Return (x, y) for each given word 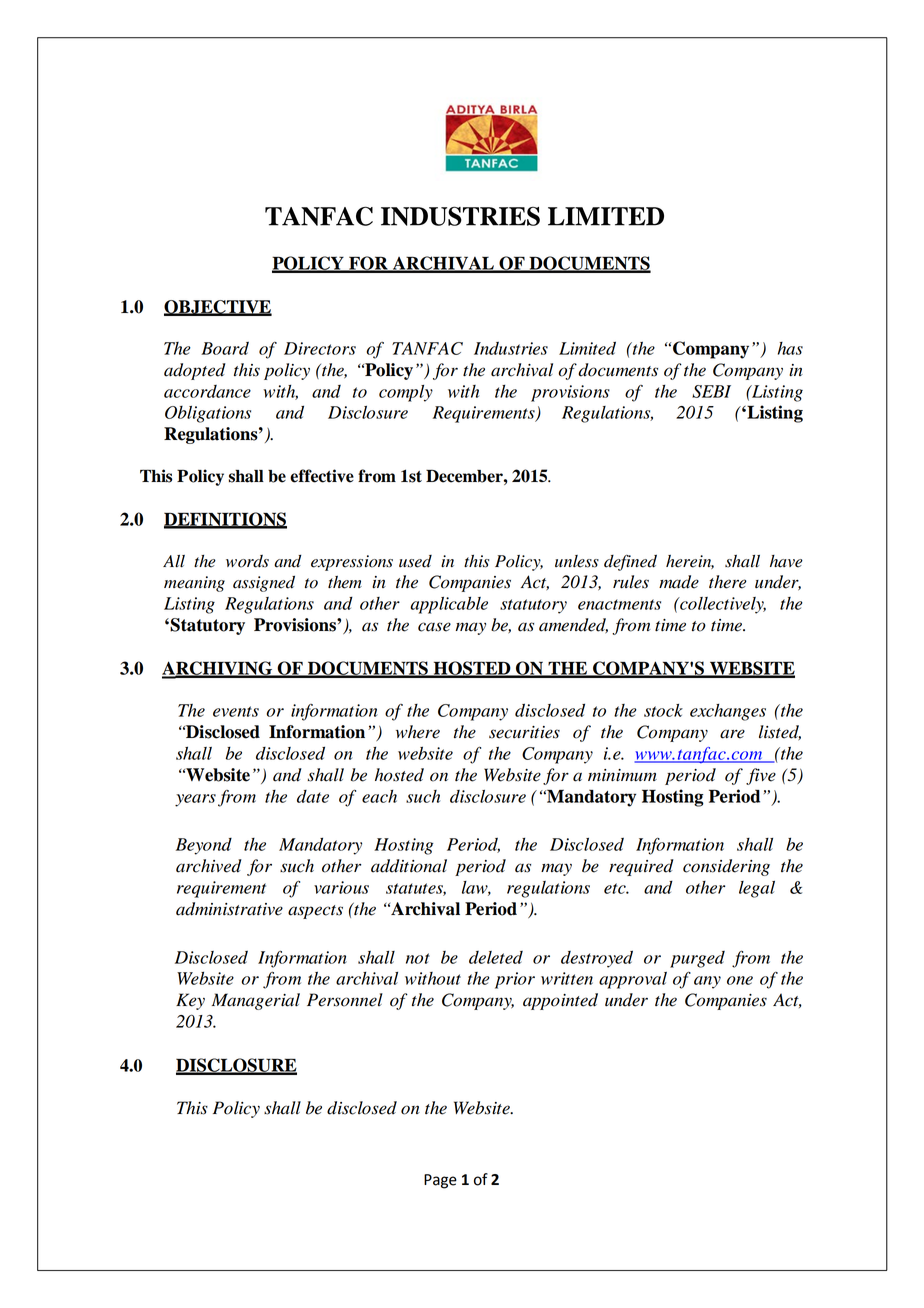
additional (409, 866)
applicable (449, 605)
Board (225, 348)
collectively (722, 605)
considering (726, 867)
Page (440, 1181)
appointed (560, 1001)
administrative (229, 909)
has (790, 348)
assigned (264, 584)
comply (406, 393)
